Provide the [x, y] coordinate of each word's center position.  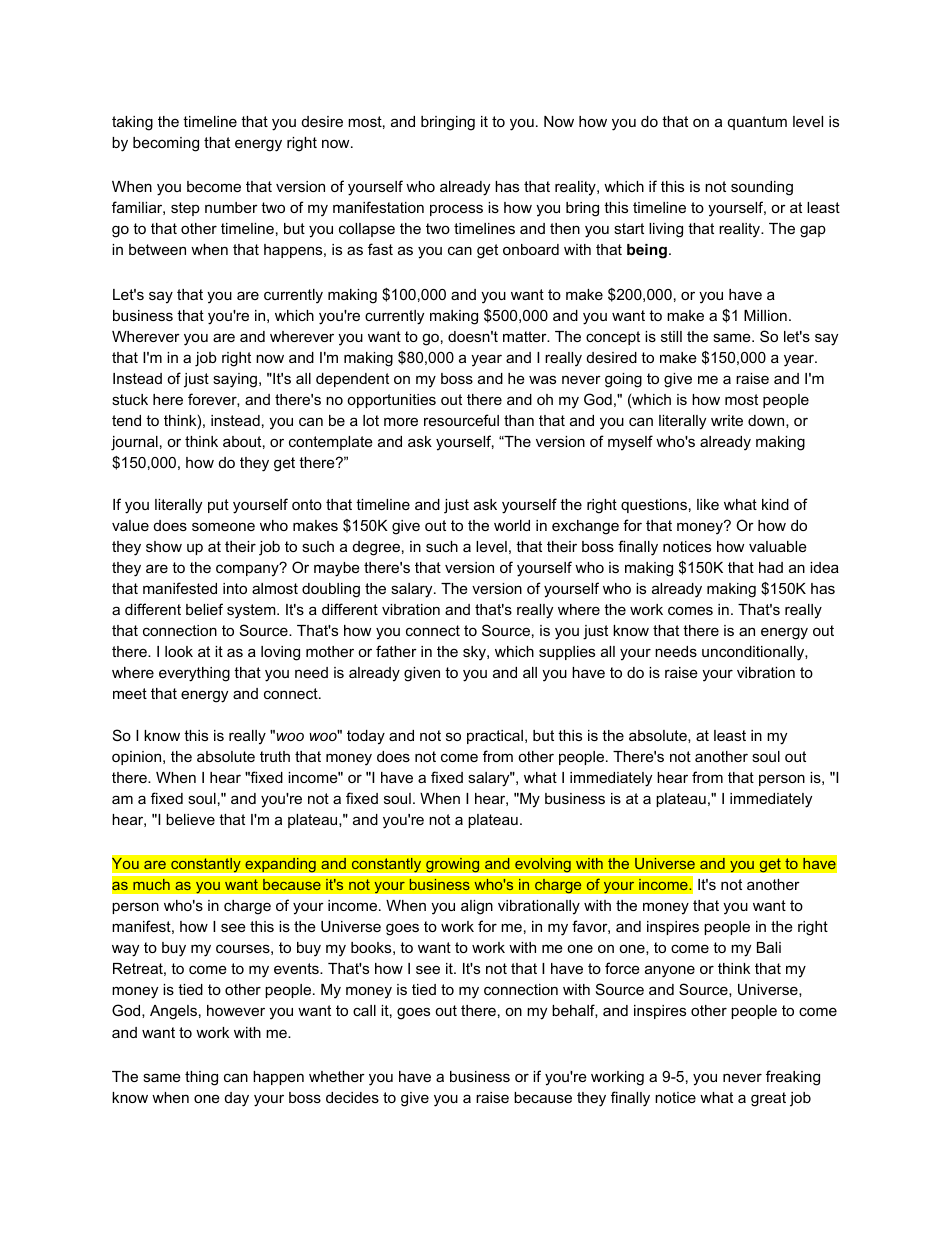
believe [190, 819]
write [727, 420]
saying [236, 380]
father [396, 651]
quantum [757, 123]
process [456, 210]
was [542, 379]
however [236, 1010]
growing [453, 867]
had [771, 567]
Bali [769, 947]
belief [204, 609]
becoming [166, 144]
